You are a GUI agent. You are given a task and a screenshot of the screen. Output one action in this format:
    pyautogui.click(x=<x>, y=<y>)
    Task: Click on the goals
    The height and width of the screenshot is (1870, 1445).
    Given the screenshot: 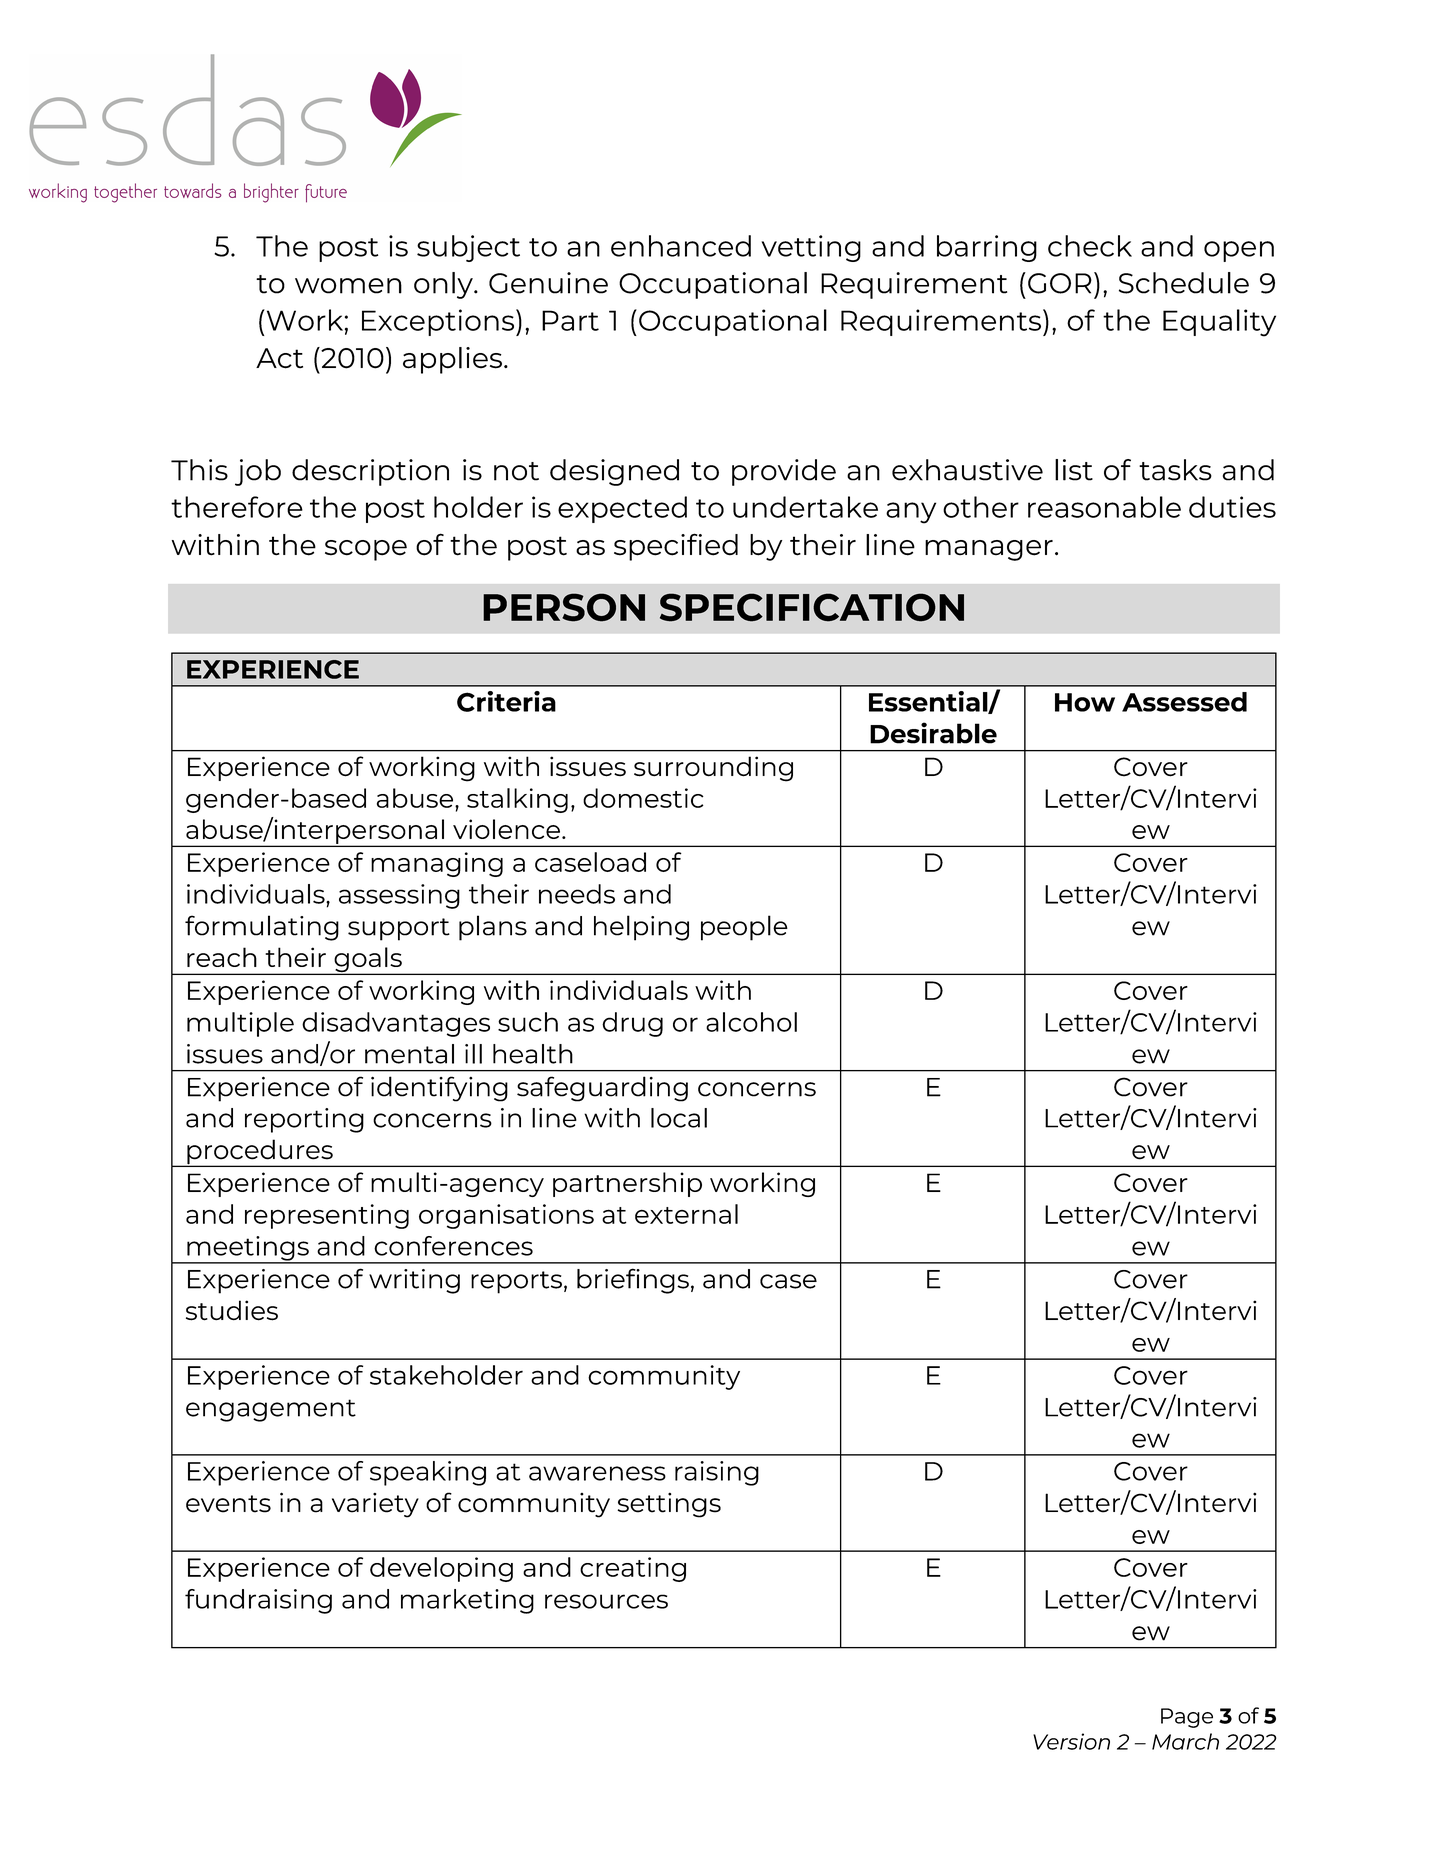 What is the action you would take?
    pyautogui.click(x=368, y=961)
